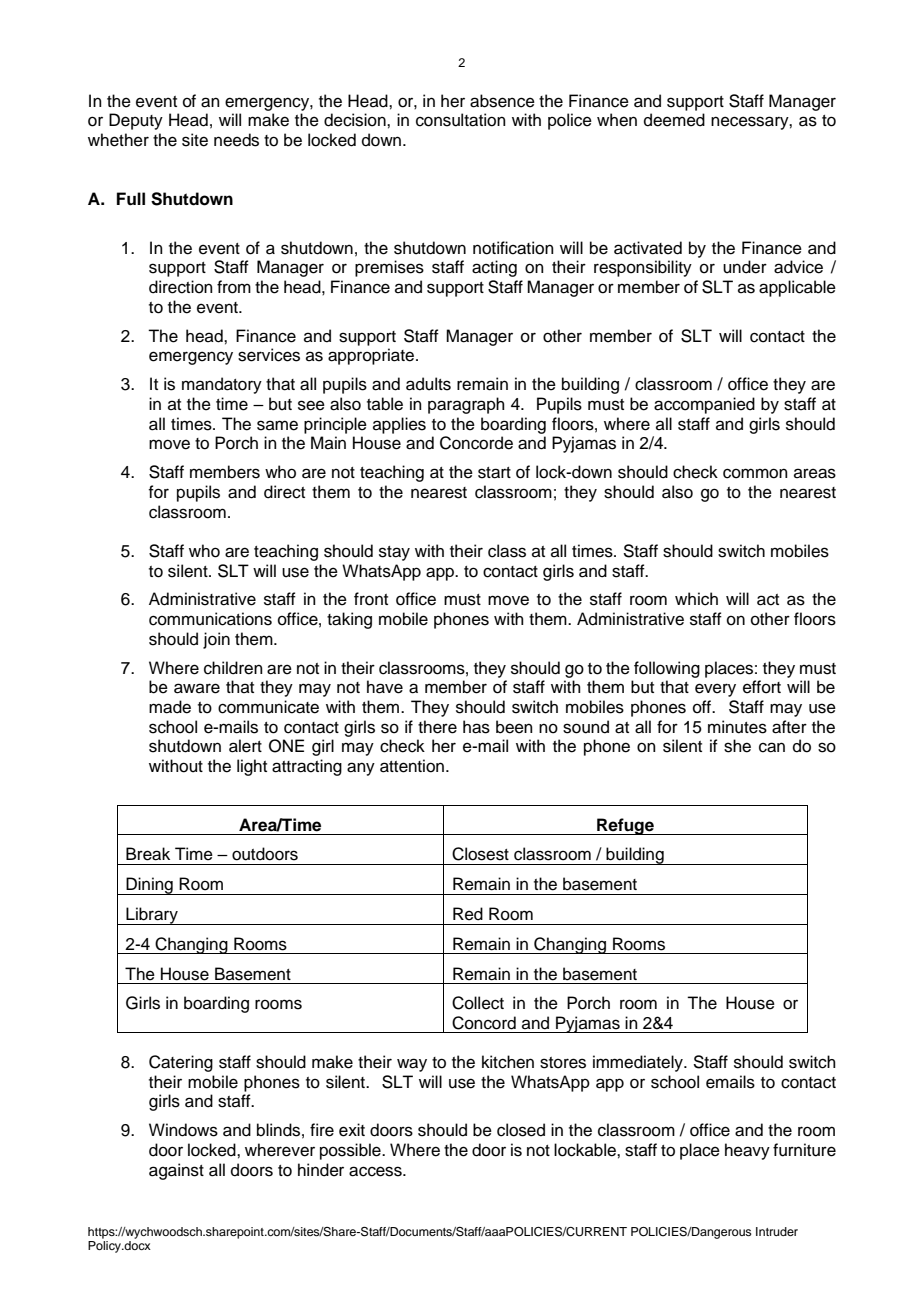 The image size is (924, 1308). I want to click on same, so click(277, 425).
